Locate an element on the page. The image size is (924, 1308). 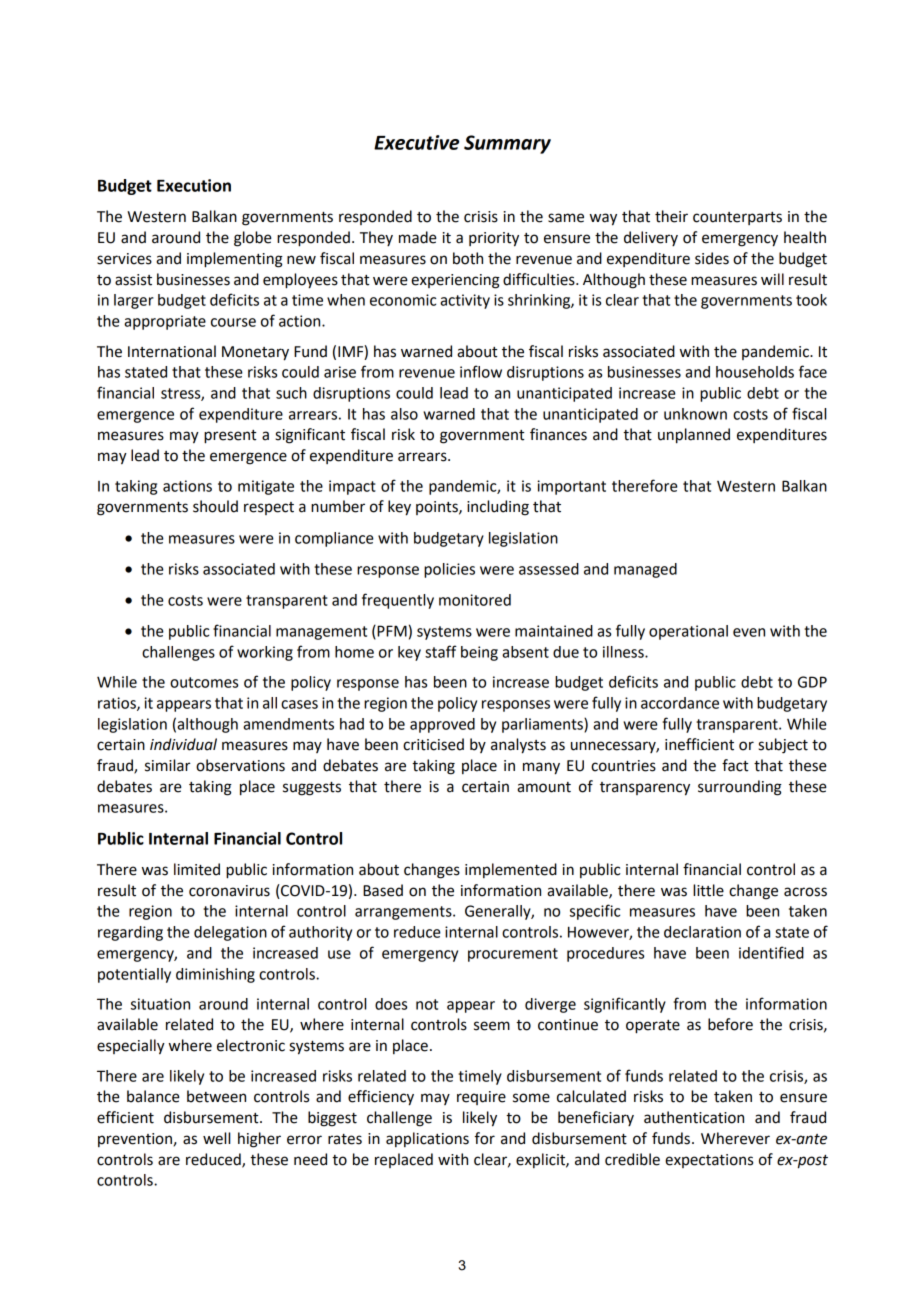
surrounding is located at coordinates (740, 788).
